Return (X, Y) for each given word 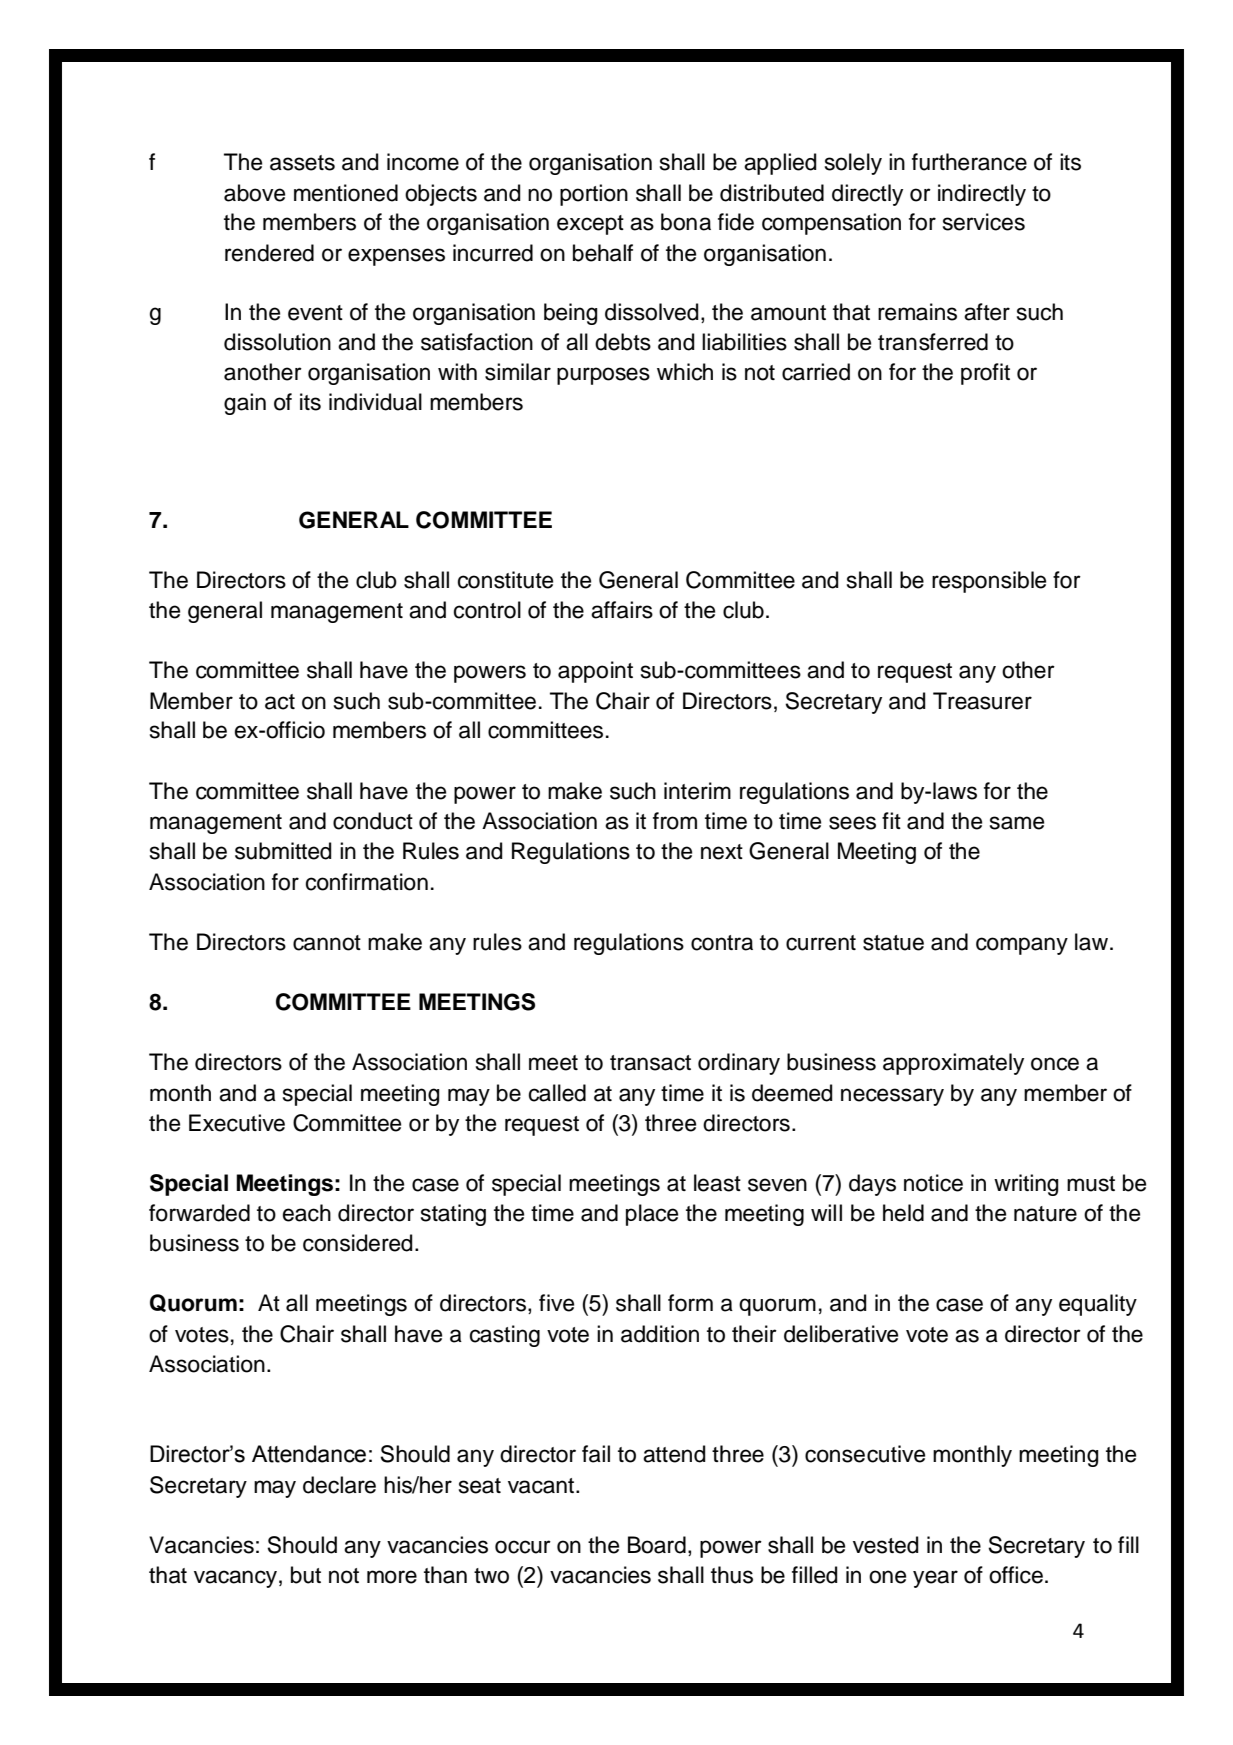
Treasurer (982, 701)
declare (339, 1485)
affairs (622, 610)
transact (650, 1063)
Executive (237, 1123)
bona (686, 222)
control (487, 610)
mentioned (346, 193)
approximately (953, 1064)
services (984, 222)
